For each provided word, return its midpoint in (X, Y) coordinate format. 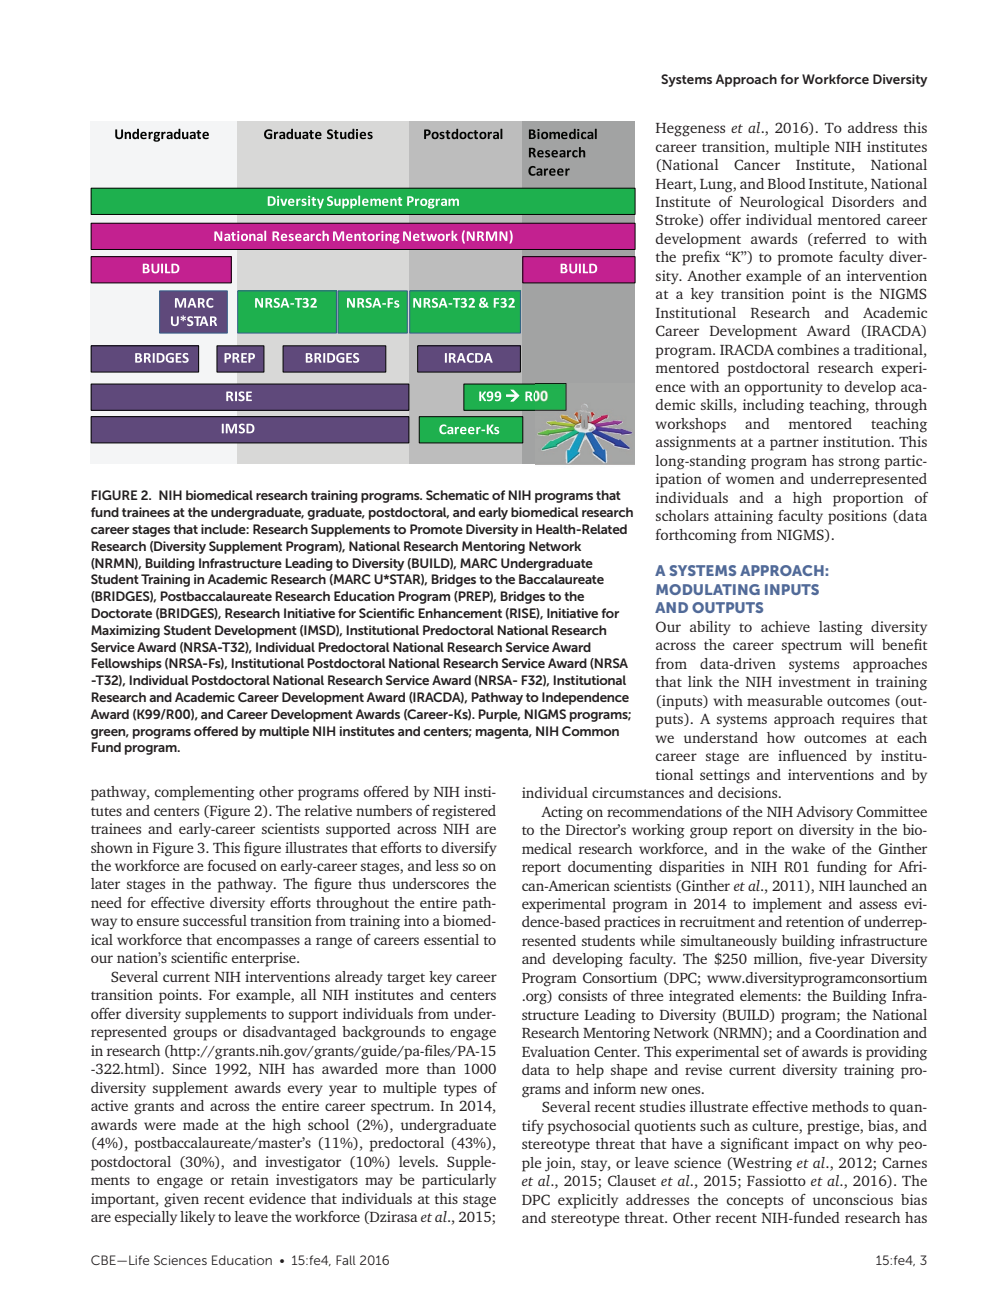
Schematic (457, 495)
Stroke (678, 220)
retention (815, 921)
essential (451, 939)
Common (590, 731)
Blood (787, 183)
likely (197, 1218)
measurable (785, 700)
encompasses (258, 943)
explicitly (588, 1201)
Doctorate (121, 613)
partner (794, 444)
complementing (205, 793)
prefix (701, 258)
